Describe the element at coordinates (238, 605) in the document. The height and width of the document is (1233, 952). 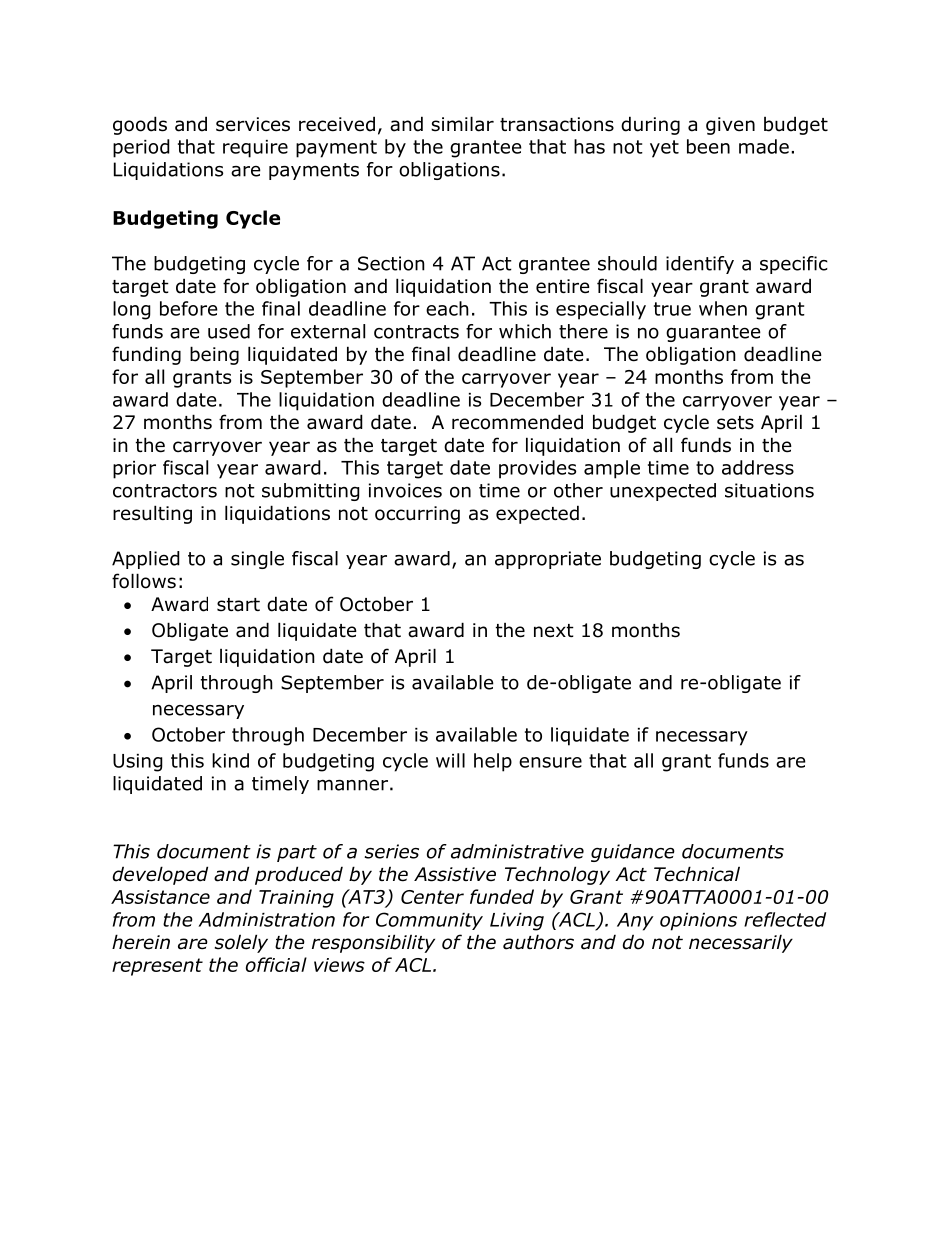
I see `start` at that location.
